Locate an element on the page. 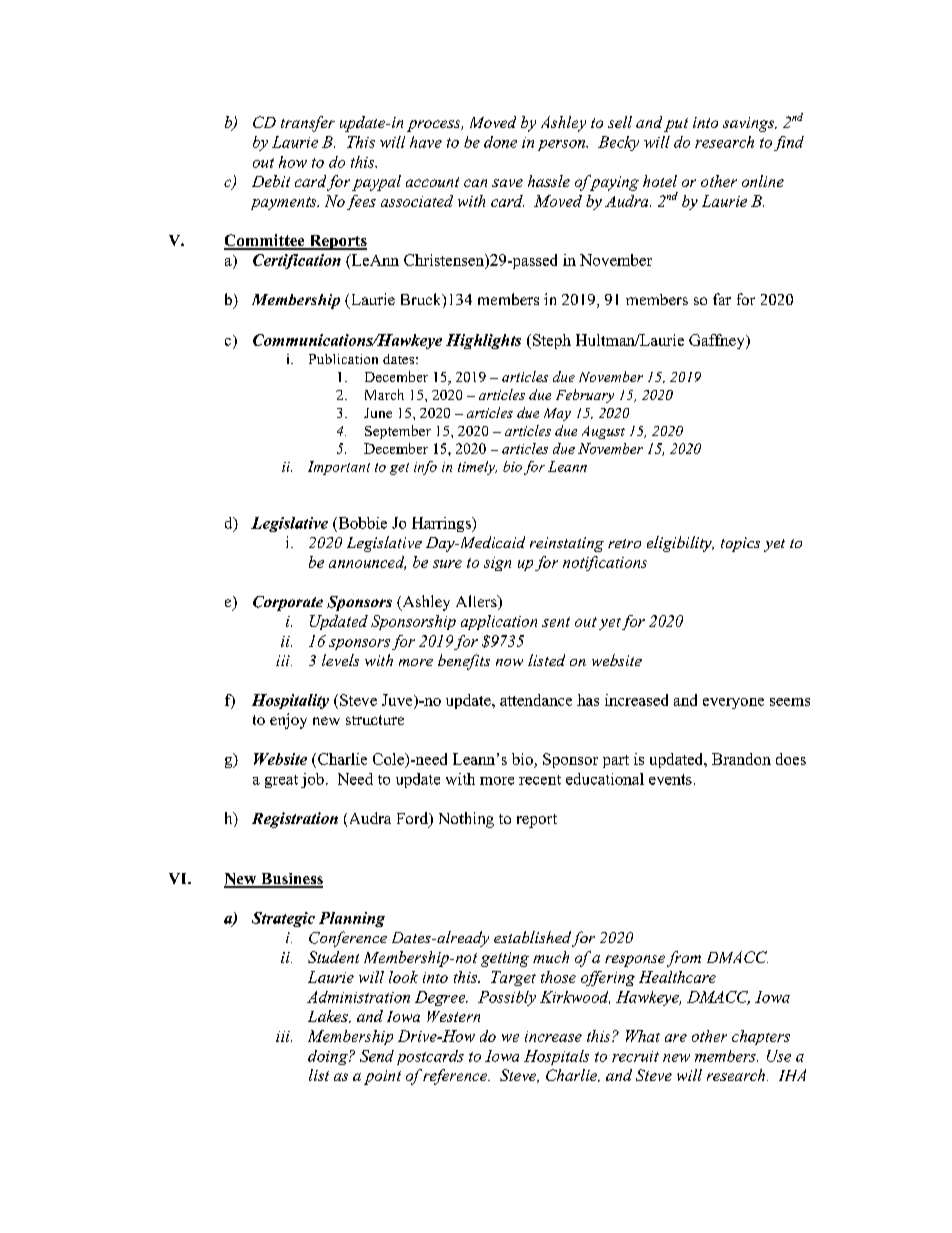  Corporate is located at coordinates (288, 603).
